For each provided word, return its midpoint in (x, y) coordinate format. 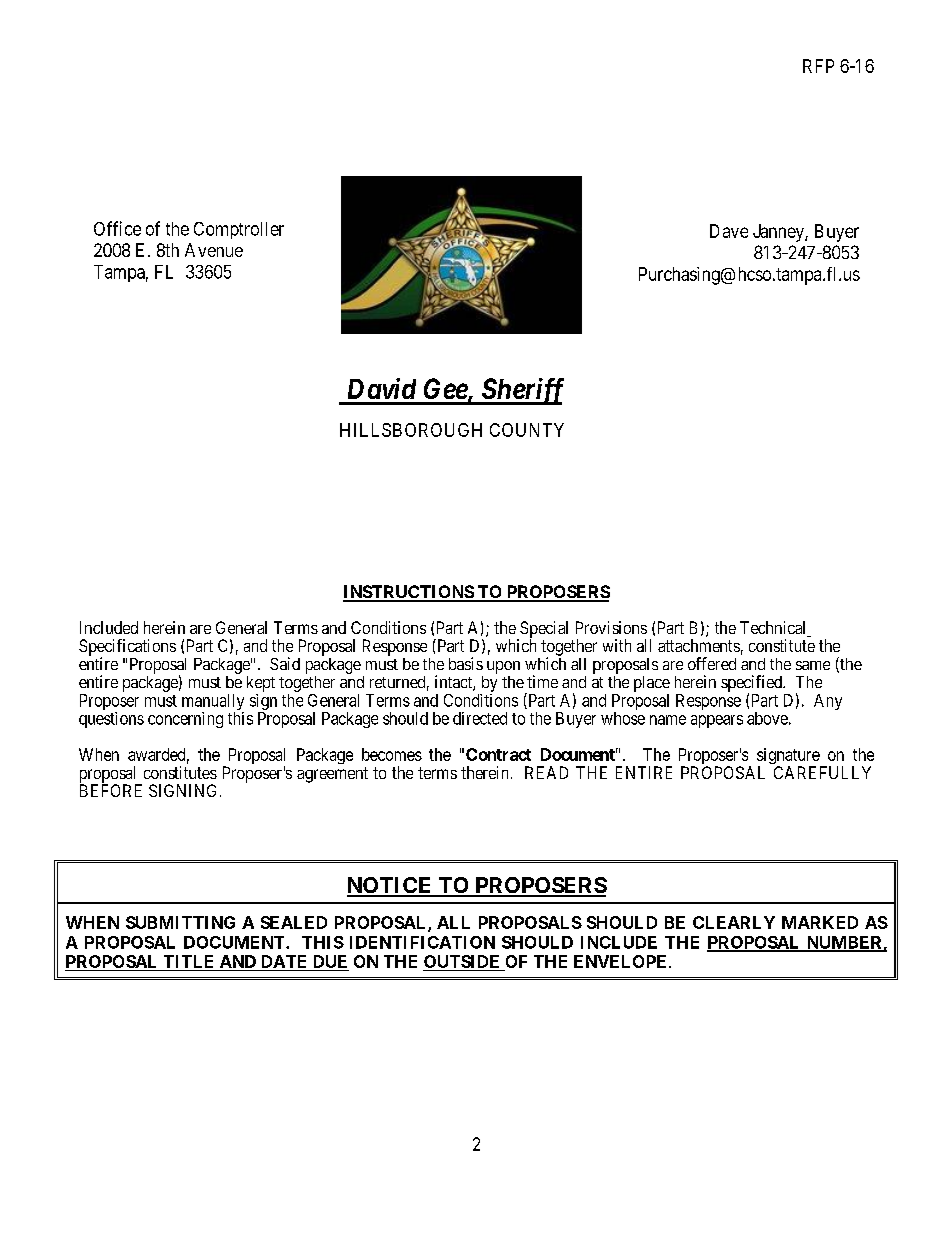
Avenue (214, 250)
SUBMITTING (180, 922)
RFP (818, 66)
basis (466, 663)
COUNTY (527, 430)
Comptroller (239, 230)
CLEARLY (734, 922)
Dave (729, 231)
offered (712, 663)
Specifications (127, 648)
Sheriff (521, 391)
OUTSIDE (463, 963)
